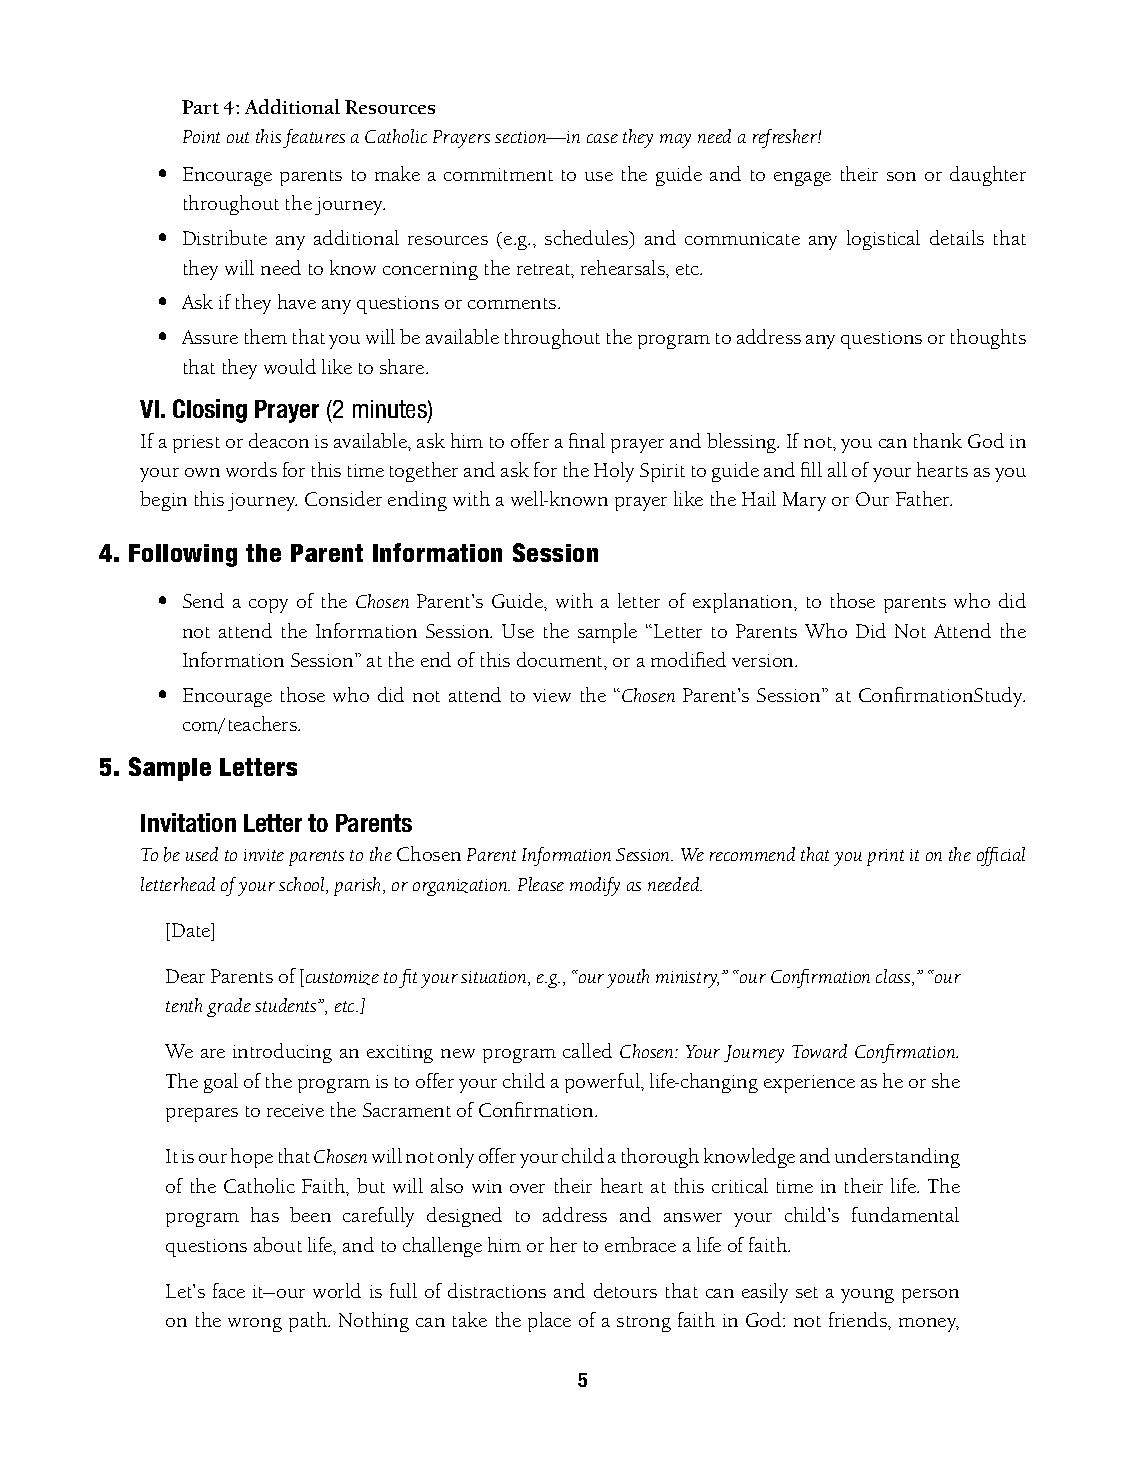 The width and height of the document is (1126, 1458). Describe the element at coordinates (625, 1290) in the document. I see `detours` at that location.
